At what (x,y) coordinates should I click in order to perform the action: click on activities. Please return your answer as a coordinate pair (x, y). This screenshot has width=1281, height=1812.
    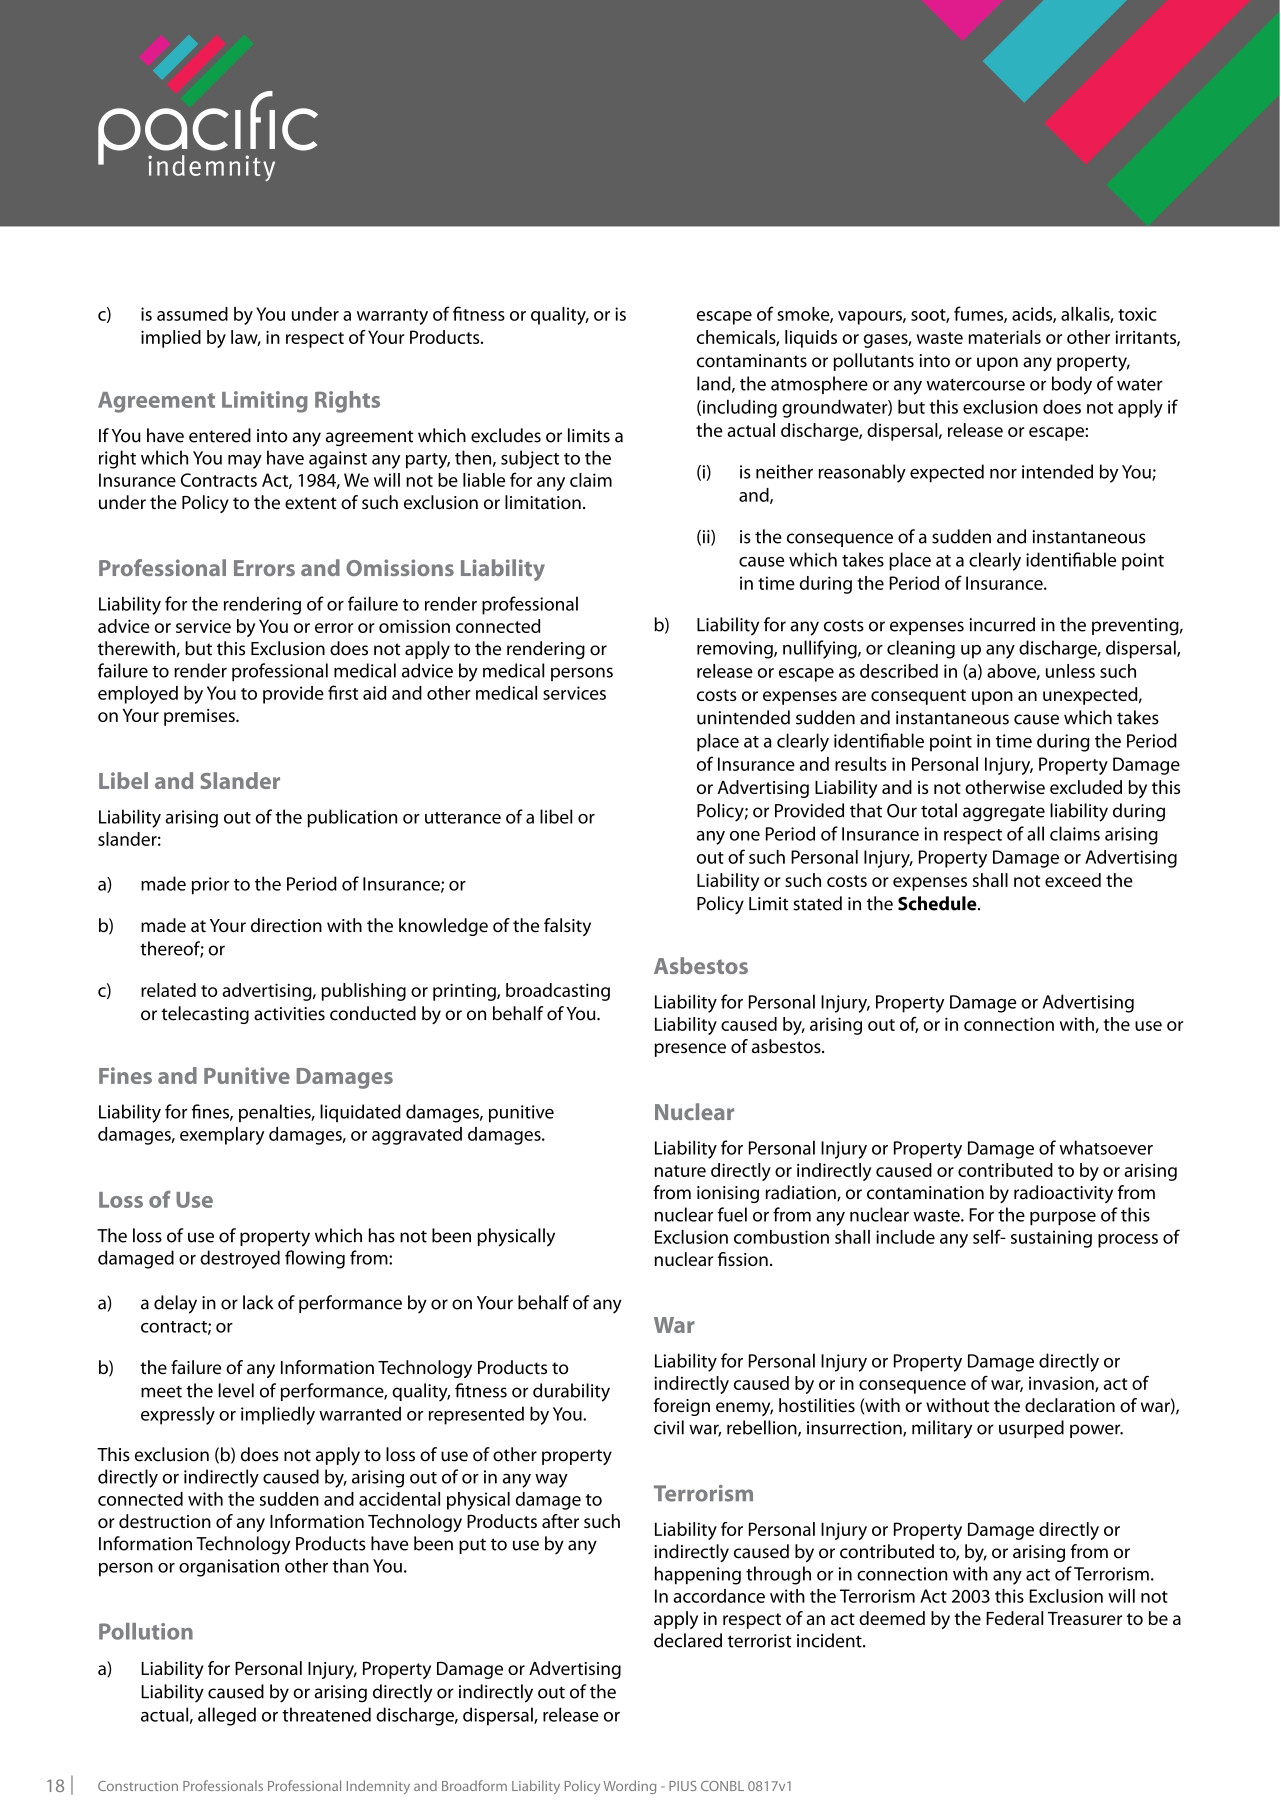
    Looking at the image, I should click on (289, 1014).
